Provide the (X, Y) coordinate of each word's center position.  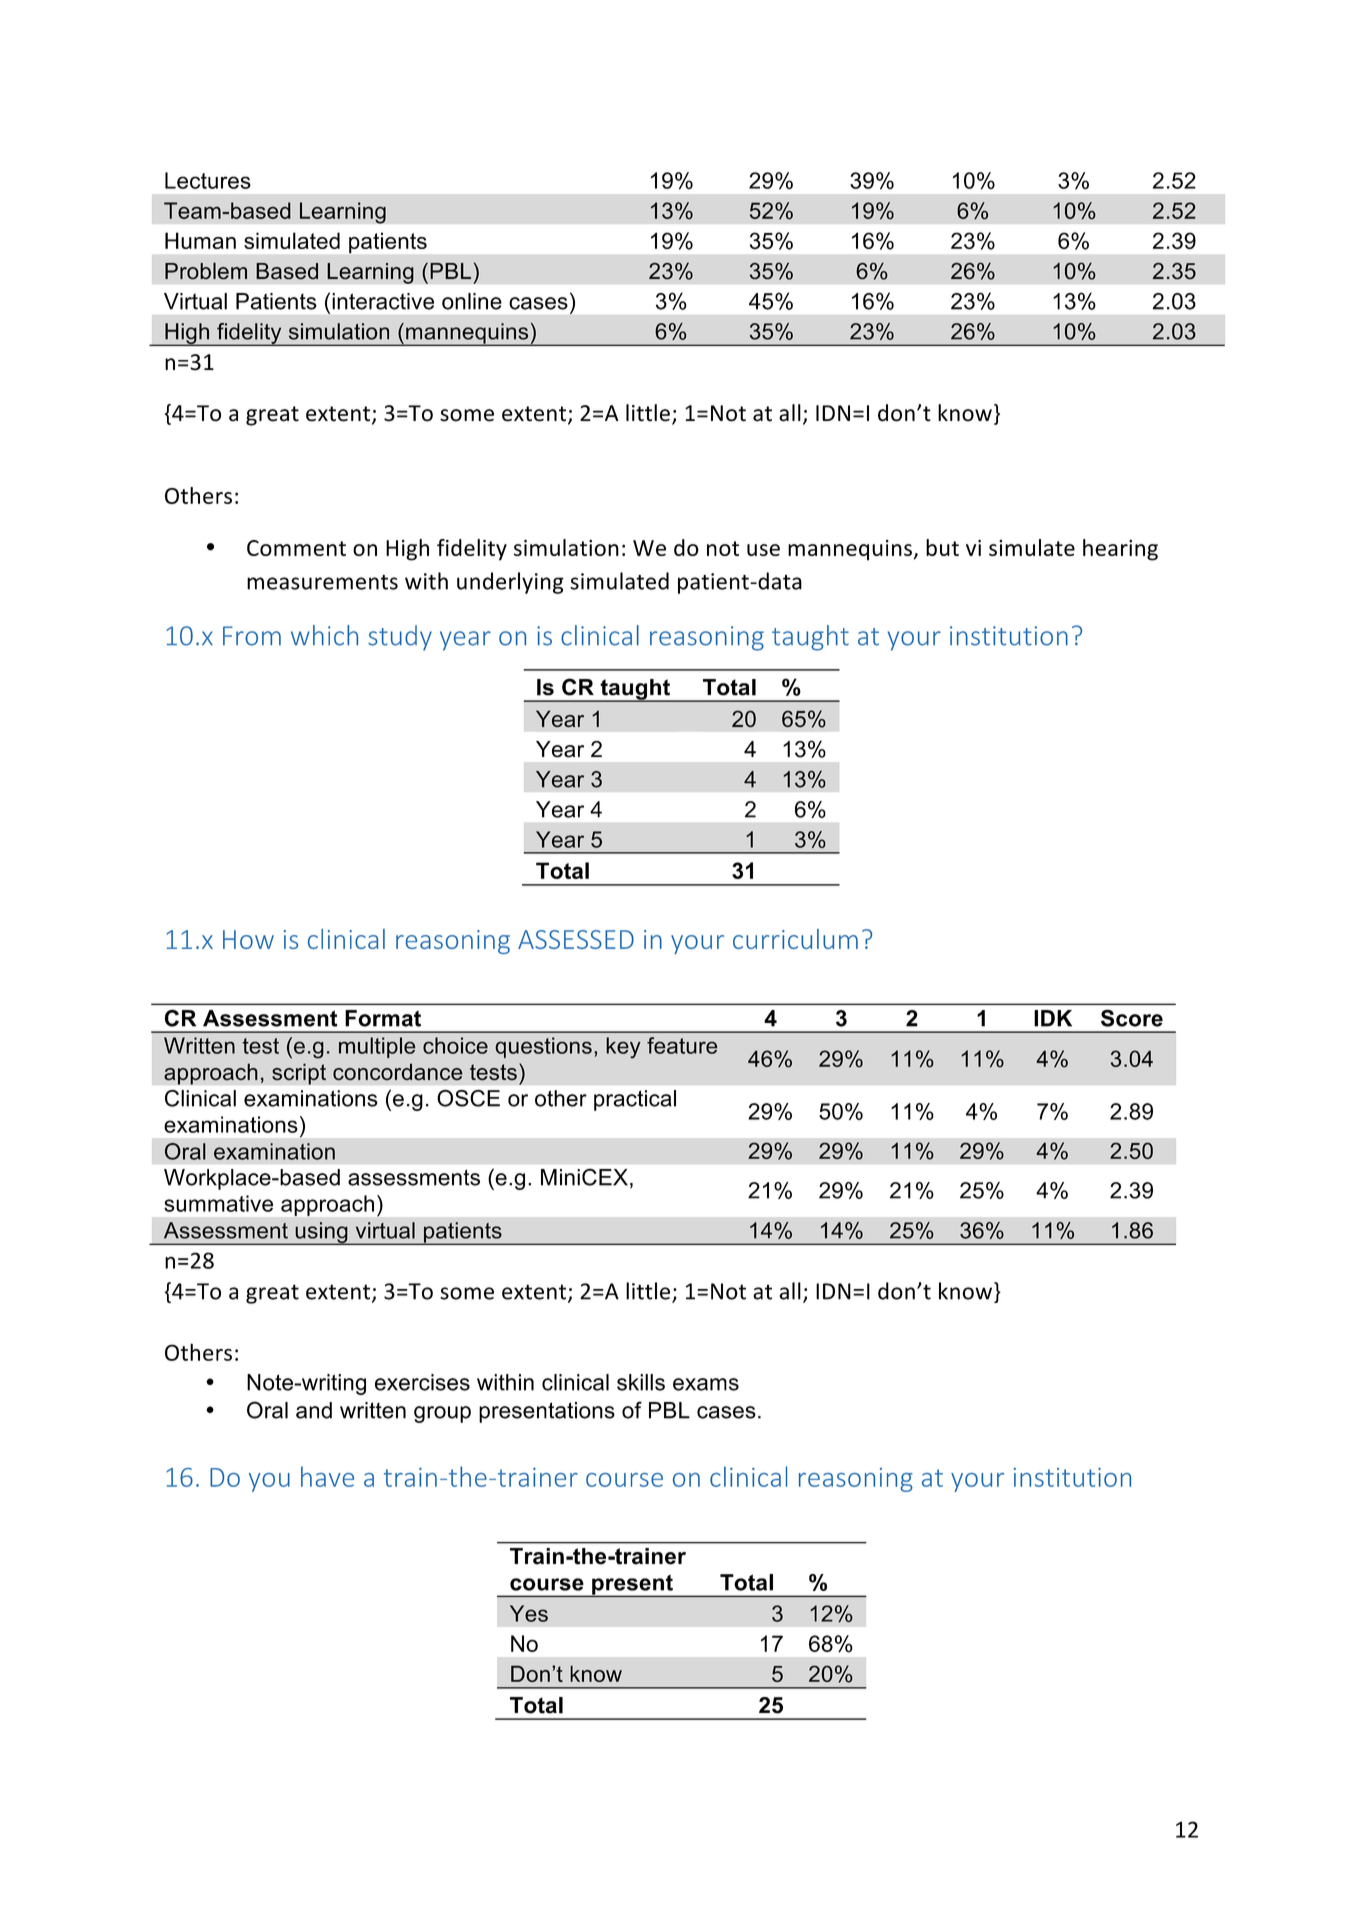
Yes (529, 1613)
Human (200, 240)
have (327, 1476)
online (472, 301)
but (942, 547)
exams (706, 1384)
